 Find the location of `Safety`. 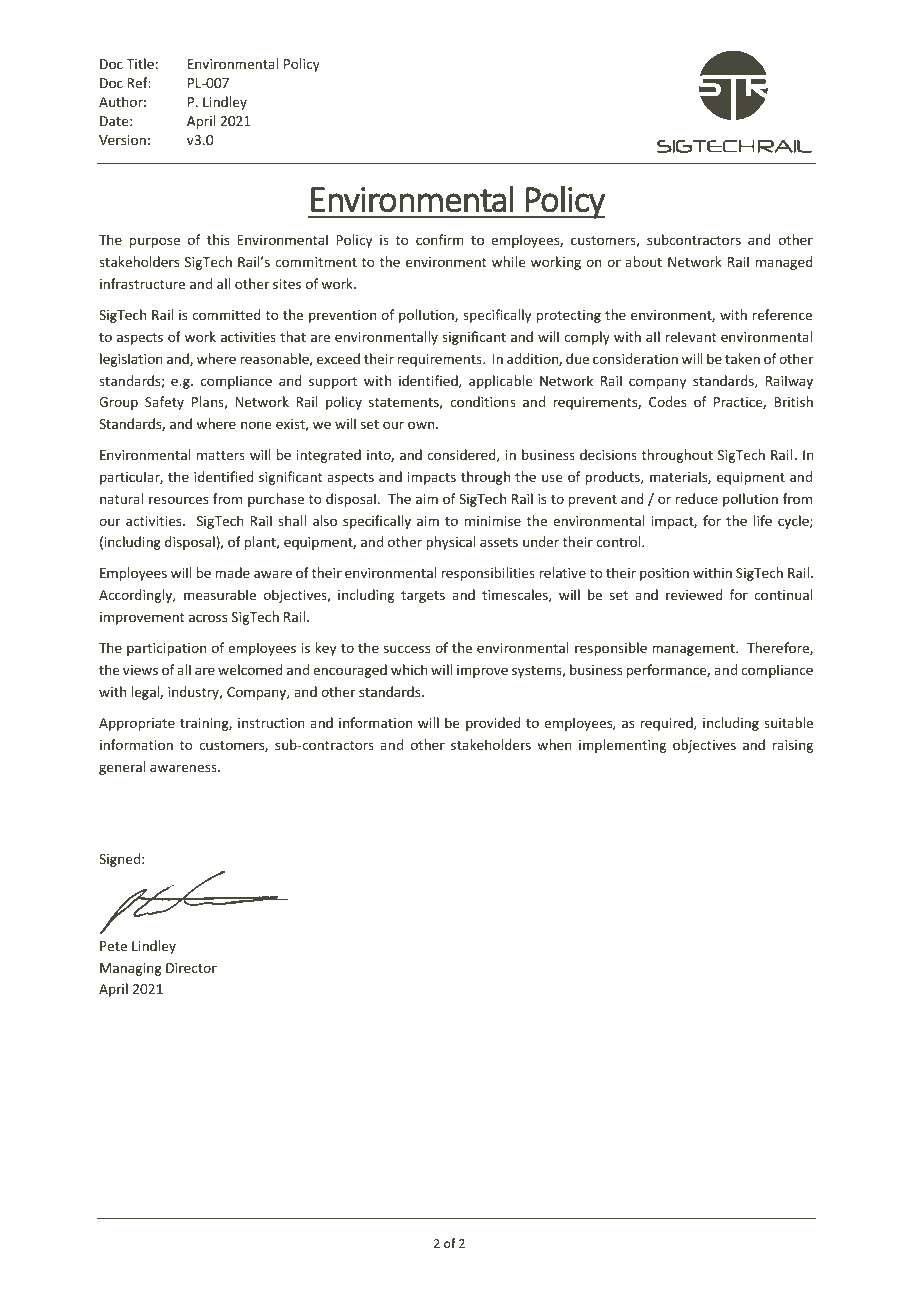

Safety is located at coordinates (164, 403).
